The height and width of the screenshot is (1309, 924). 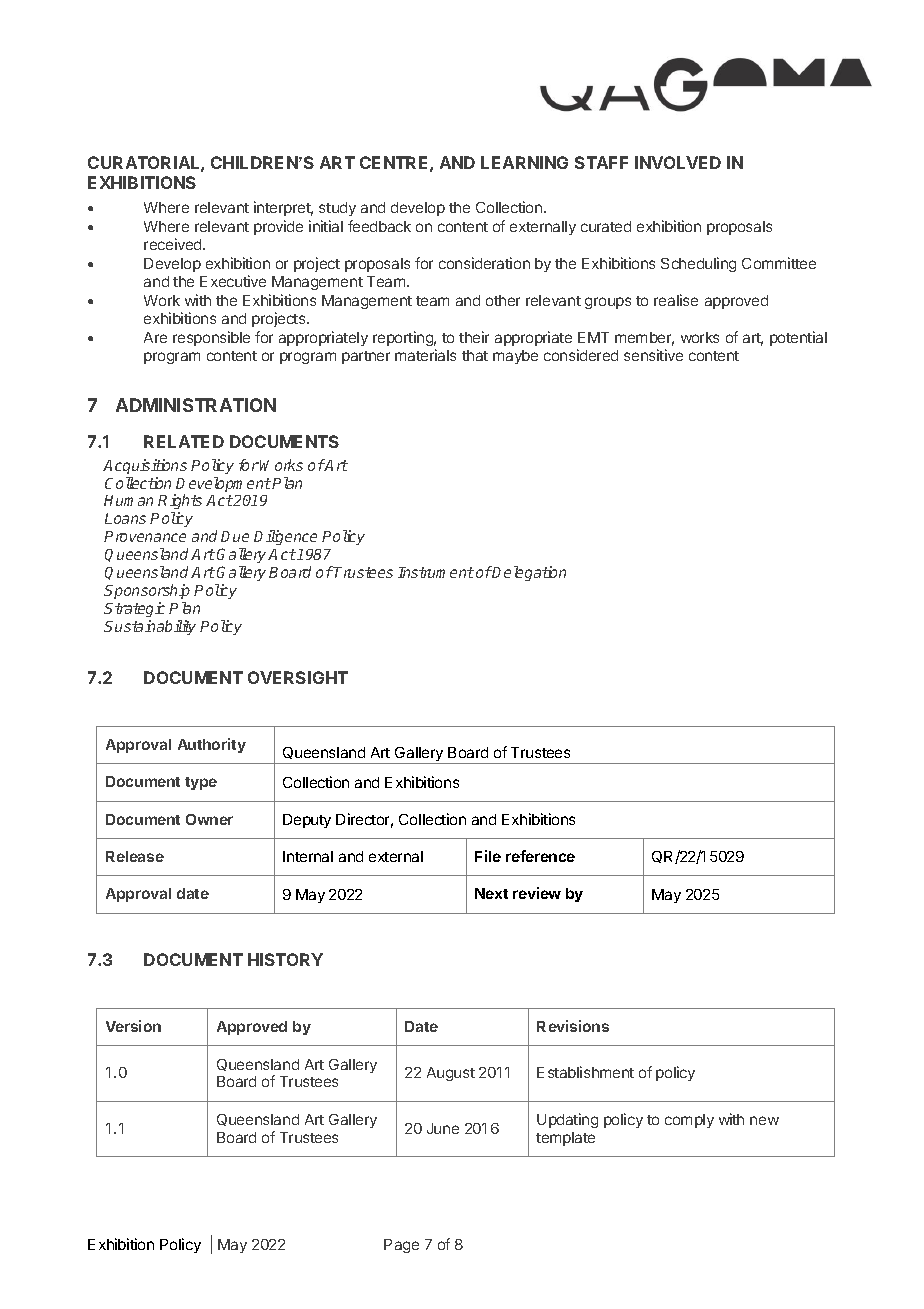 I want to click on received, so click(x=174, y=244).
